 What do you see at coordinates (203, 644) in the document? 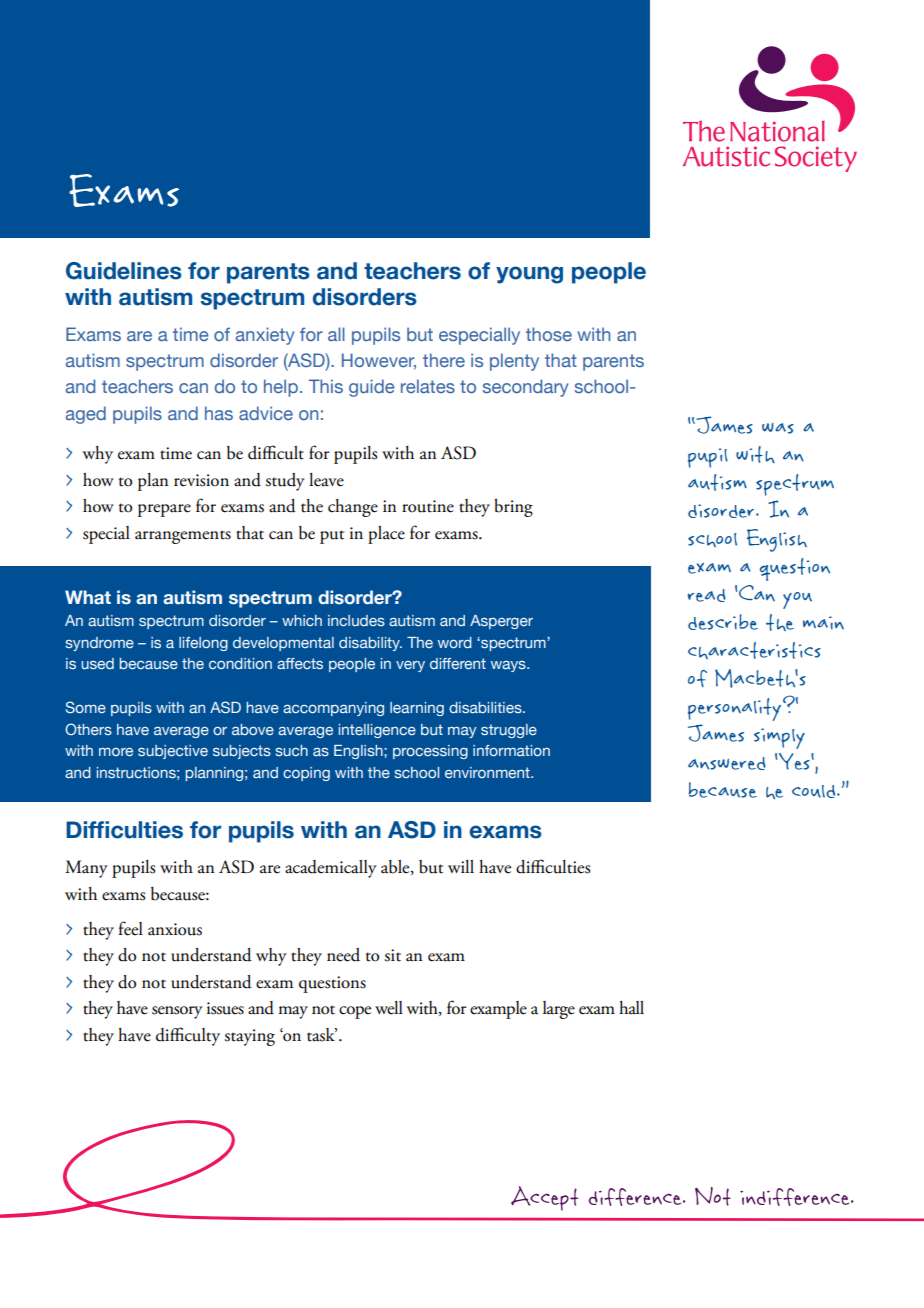
I see `lifelong` at bounding box center [203, 644].
